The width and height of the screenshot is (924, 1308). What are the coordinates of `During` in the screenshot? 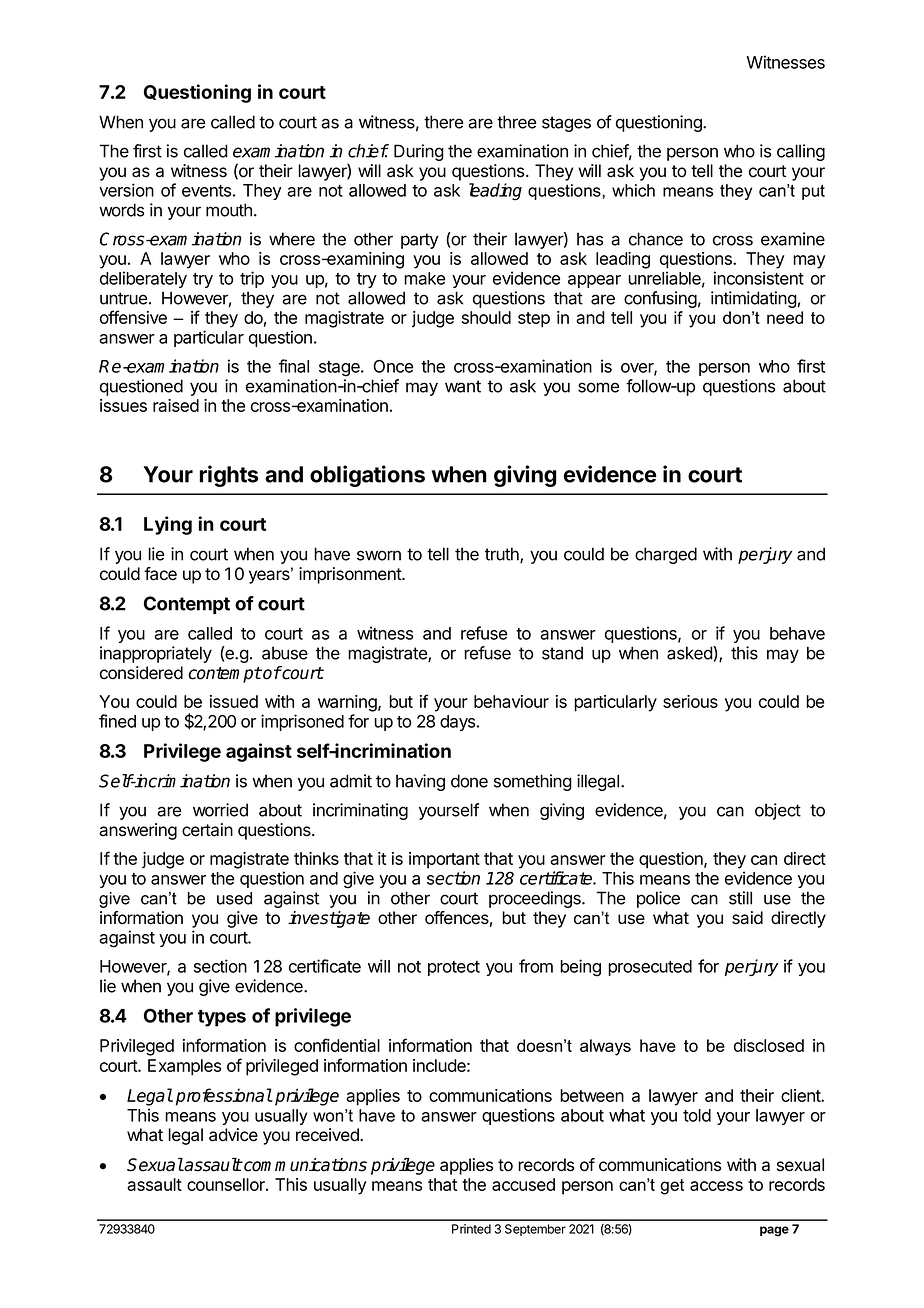 It's located at (419, 152).
